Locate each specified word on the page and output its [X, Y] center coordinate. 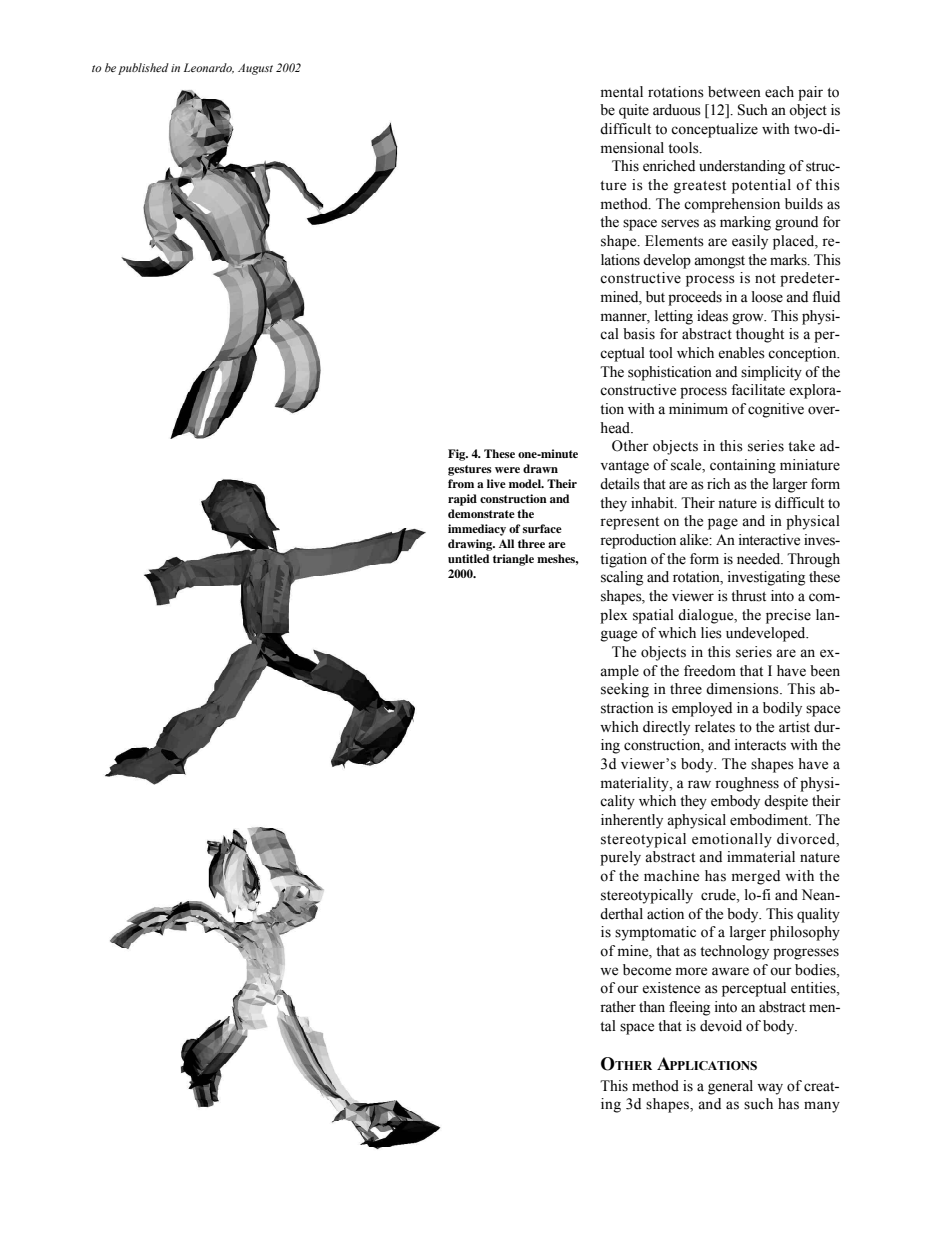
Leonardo [208, 68]
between [734, 92]
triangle [513, 560]
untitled [469, 558]
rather [618, 1007]
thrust [748, 596]
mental [622, 92]
